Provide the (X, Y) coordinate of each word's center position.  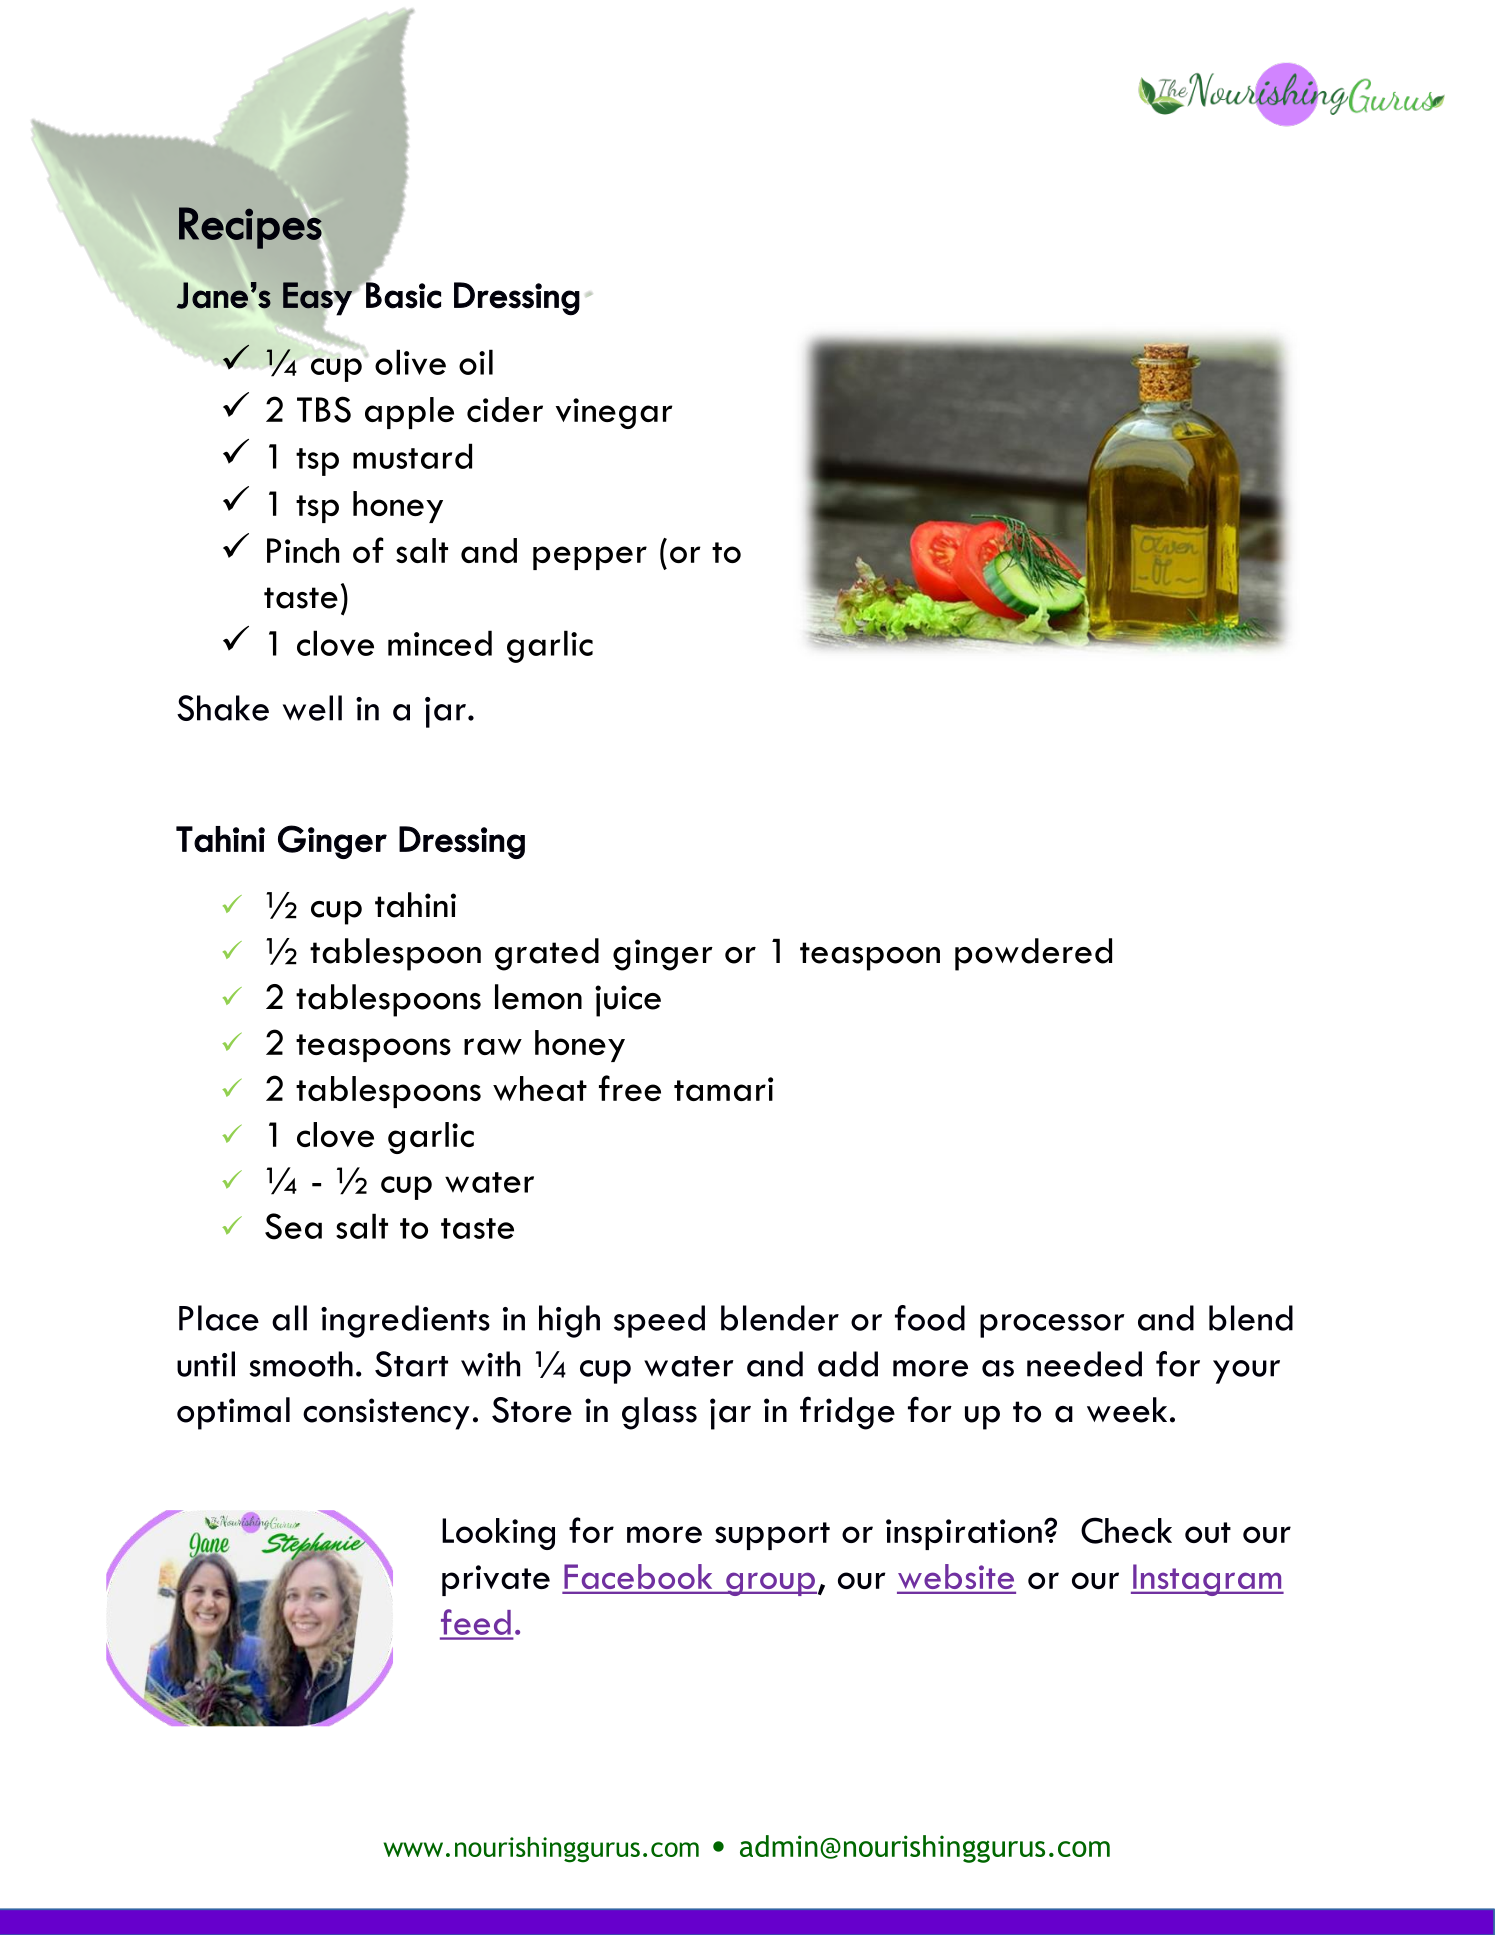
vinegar (614, 413)
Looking (498, 1534)
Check (1126, 1530)
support (772, 1536)
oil (476, 362)
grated (547, 954)
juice (628, 1001)
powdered (1033, 954)
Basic (402, 294)
